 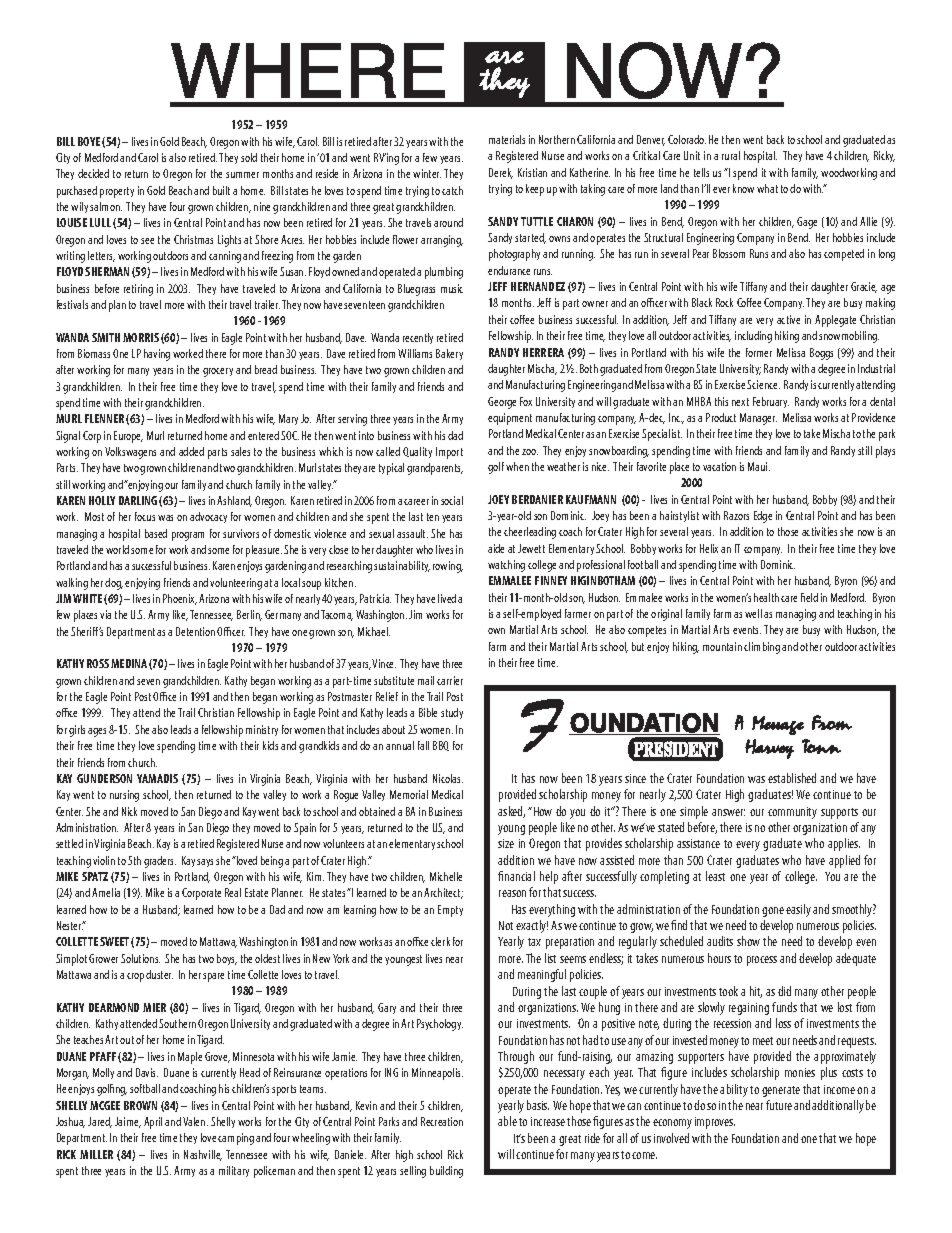 I want to click on Derek, so click(x=501, y=173).
